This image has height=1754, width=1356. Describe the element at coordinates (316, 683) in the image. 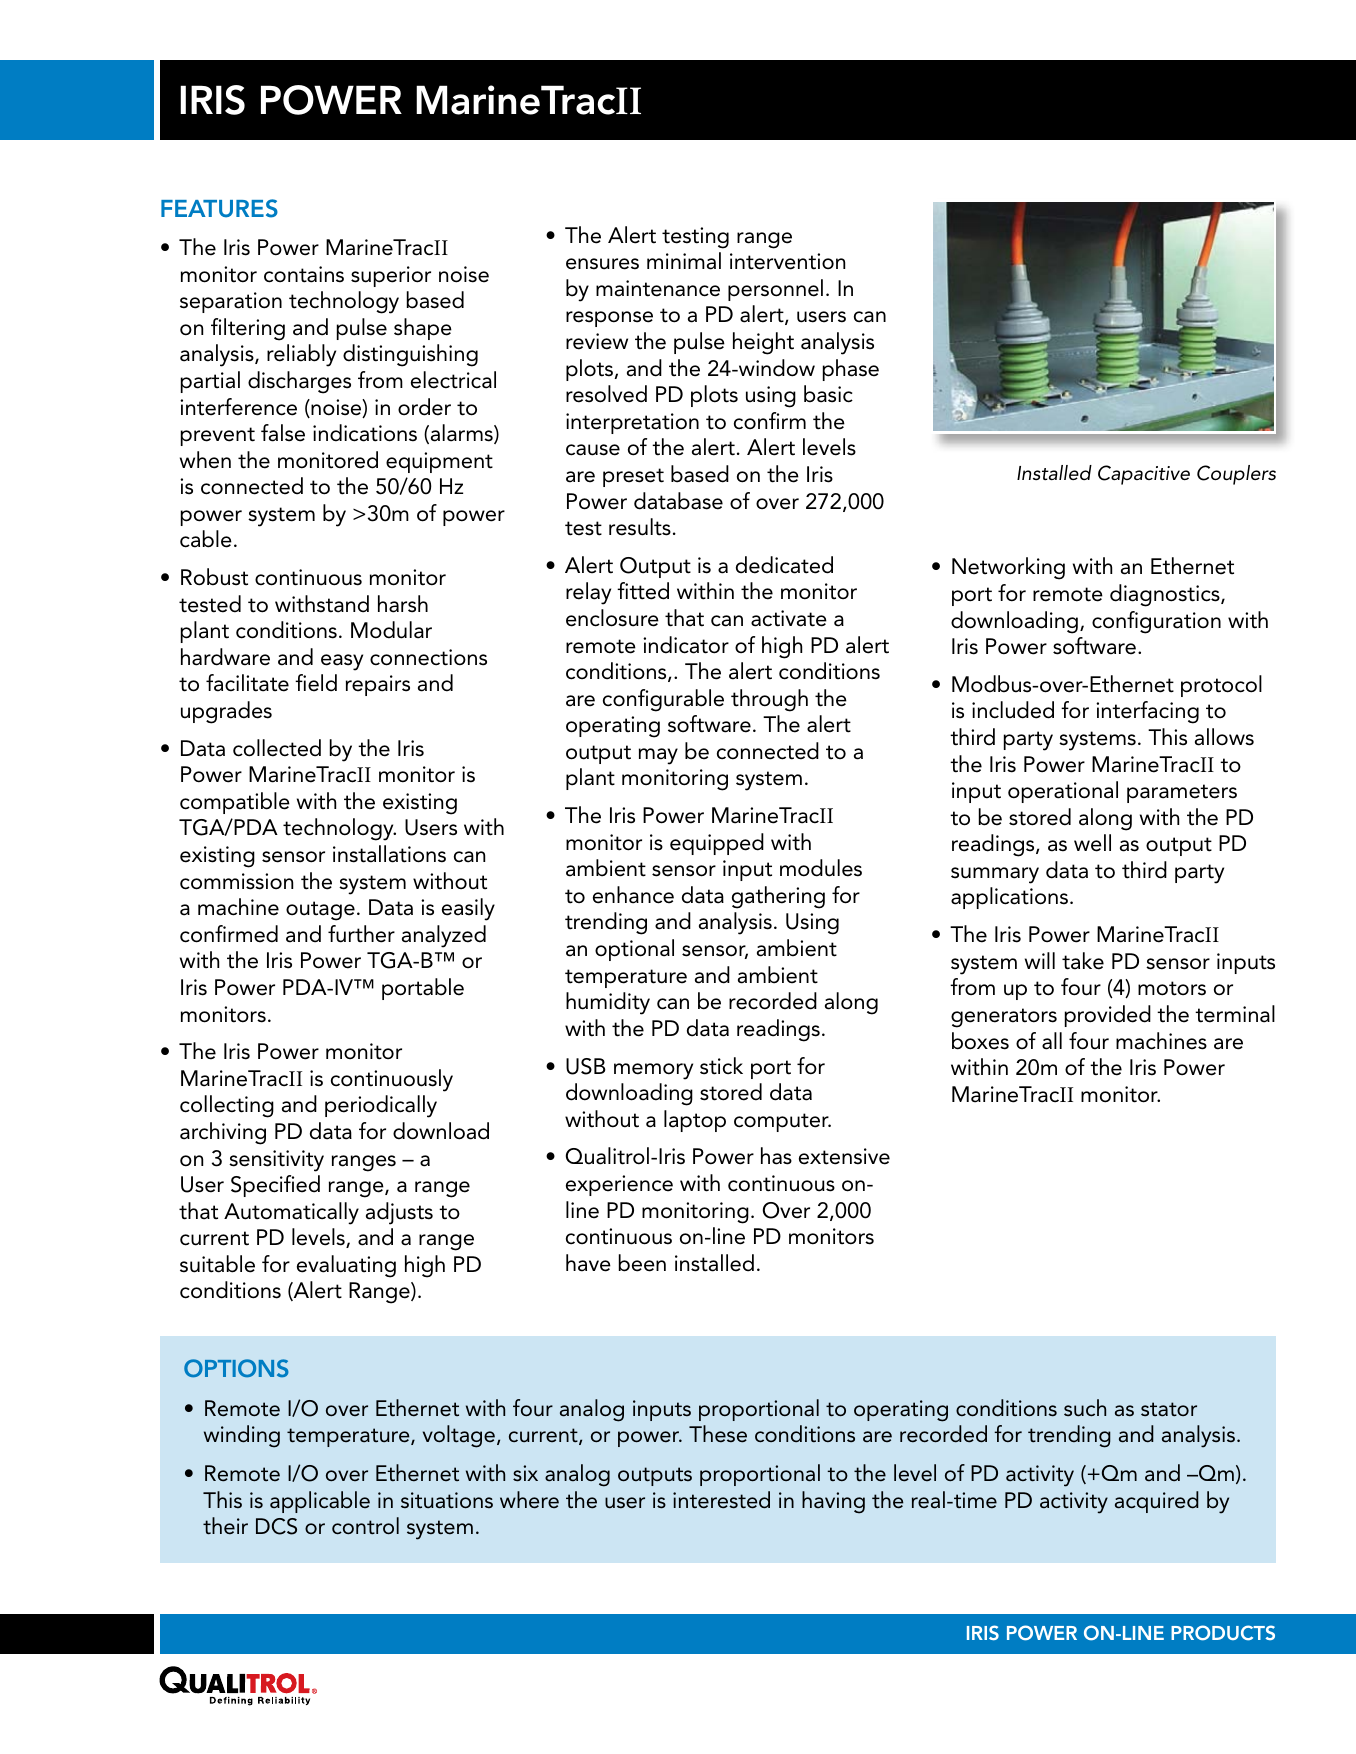

I see `field` at that location.
